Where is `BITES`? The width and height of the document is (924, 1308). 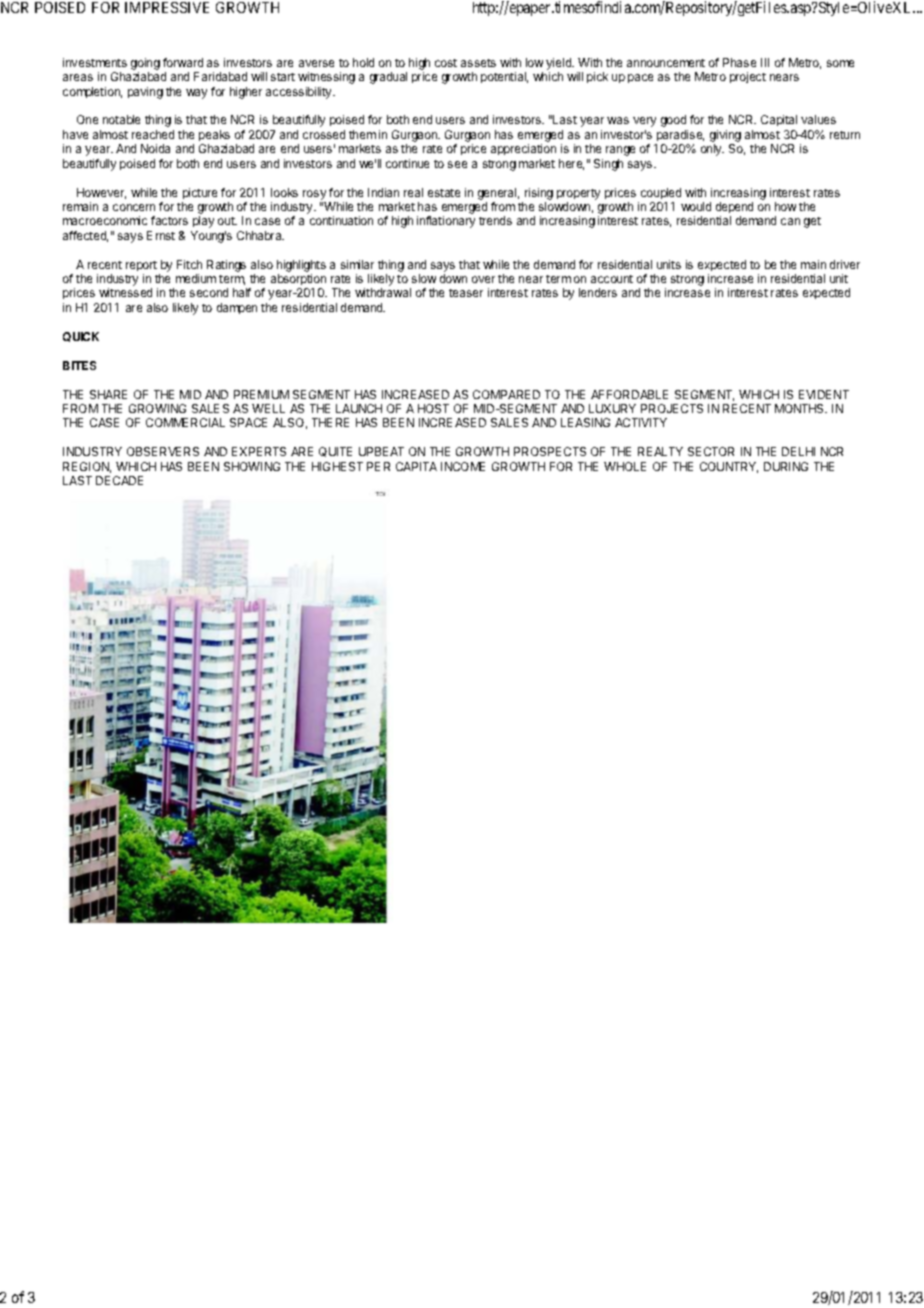
BITES is located at coordinates (79, 365).
